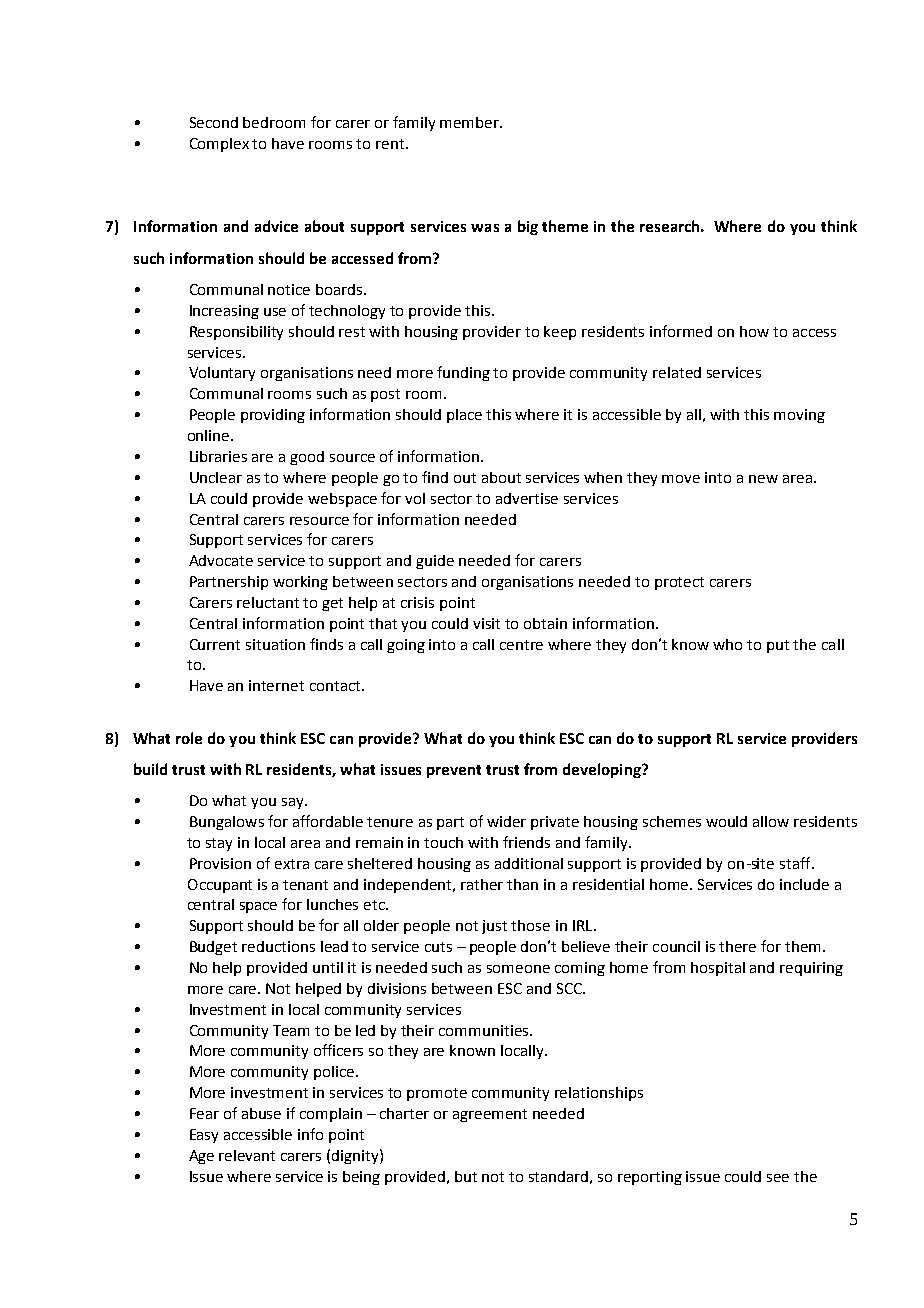 The image size is (924, 1308). I want to click on rather, so click(482, 884).
